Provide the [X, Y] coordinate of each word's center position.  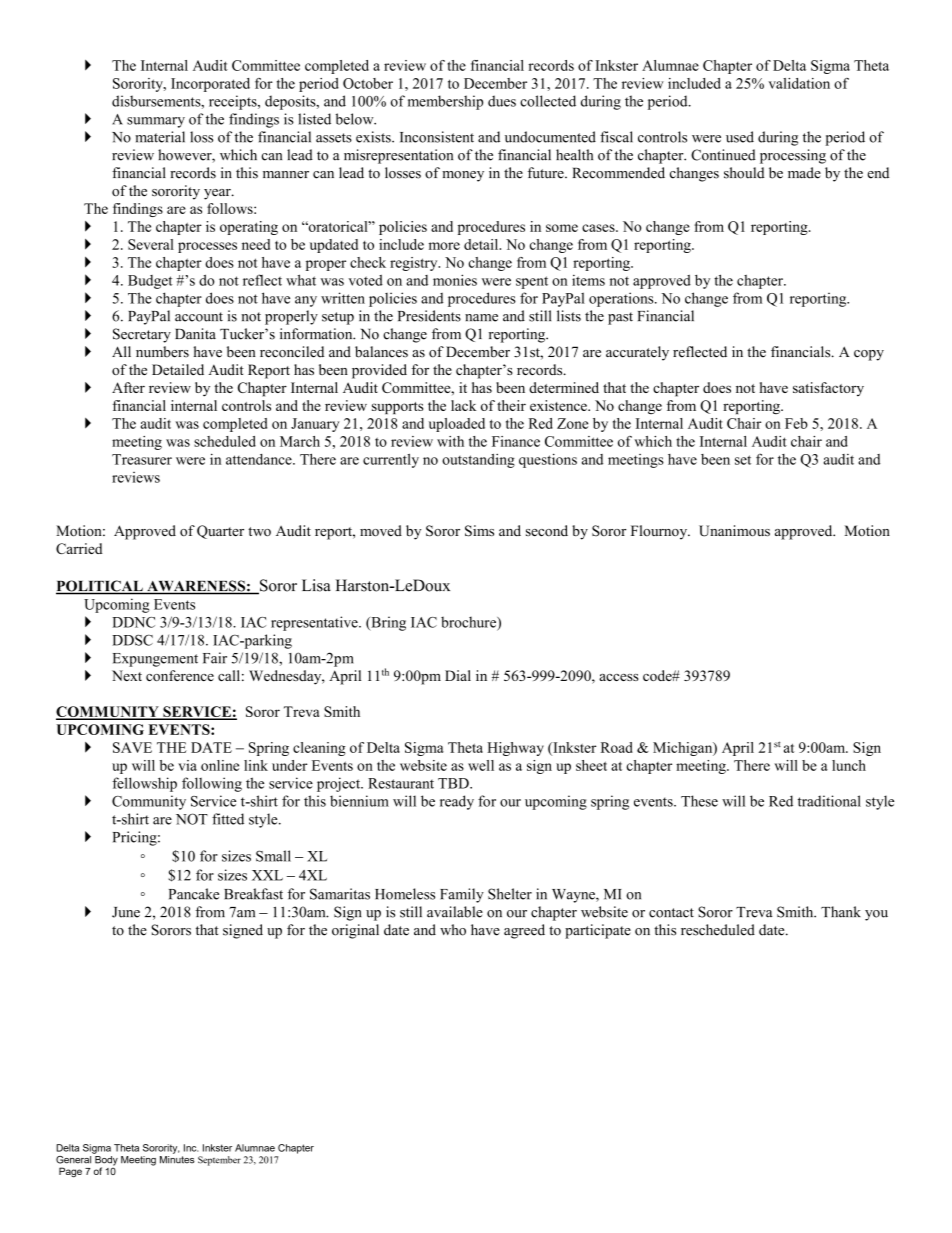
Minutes [177, 1158]
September [219, 1161]
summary [156, 122]
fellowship [144, 784]
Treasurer [142, 459]
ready [457, 802]
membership [445, 102]
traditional [829, 801]
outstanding [478, 461]
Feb [796, 423]
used [740, 137]
